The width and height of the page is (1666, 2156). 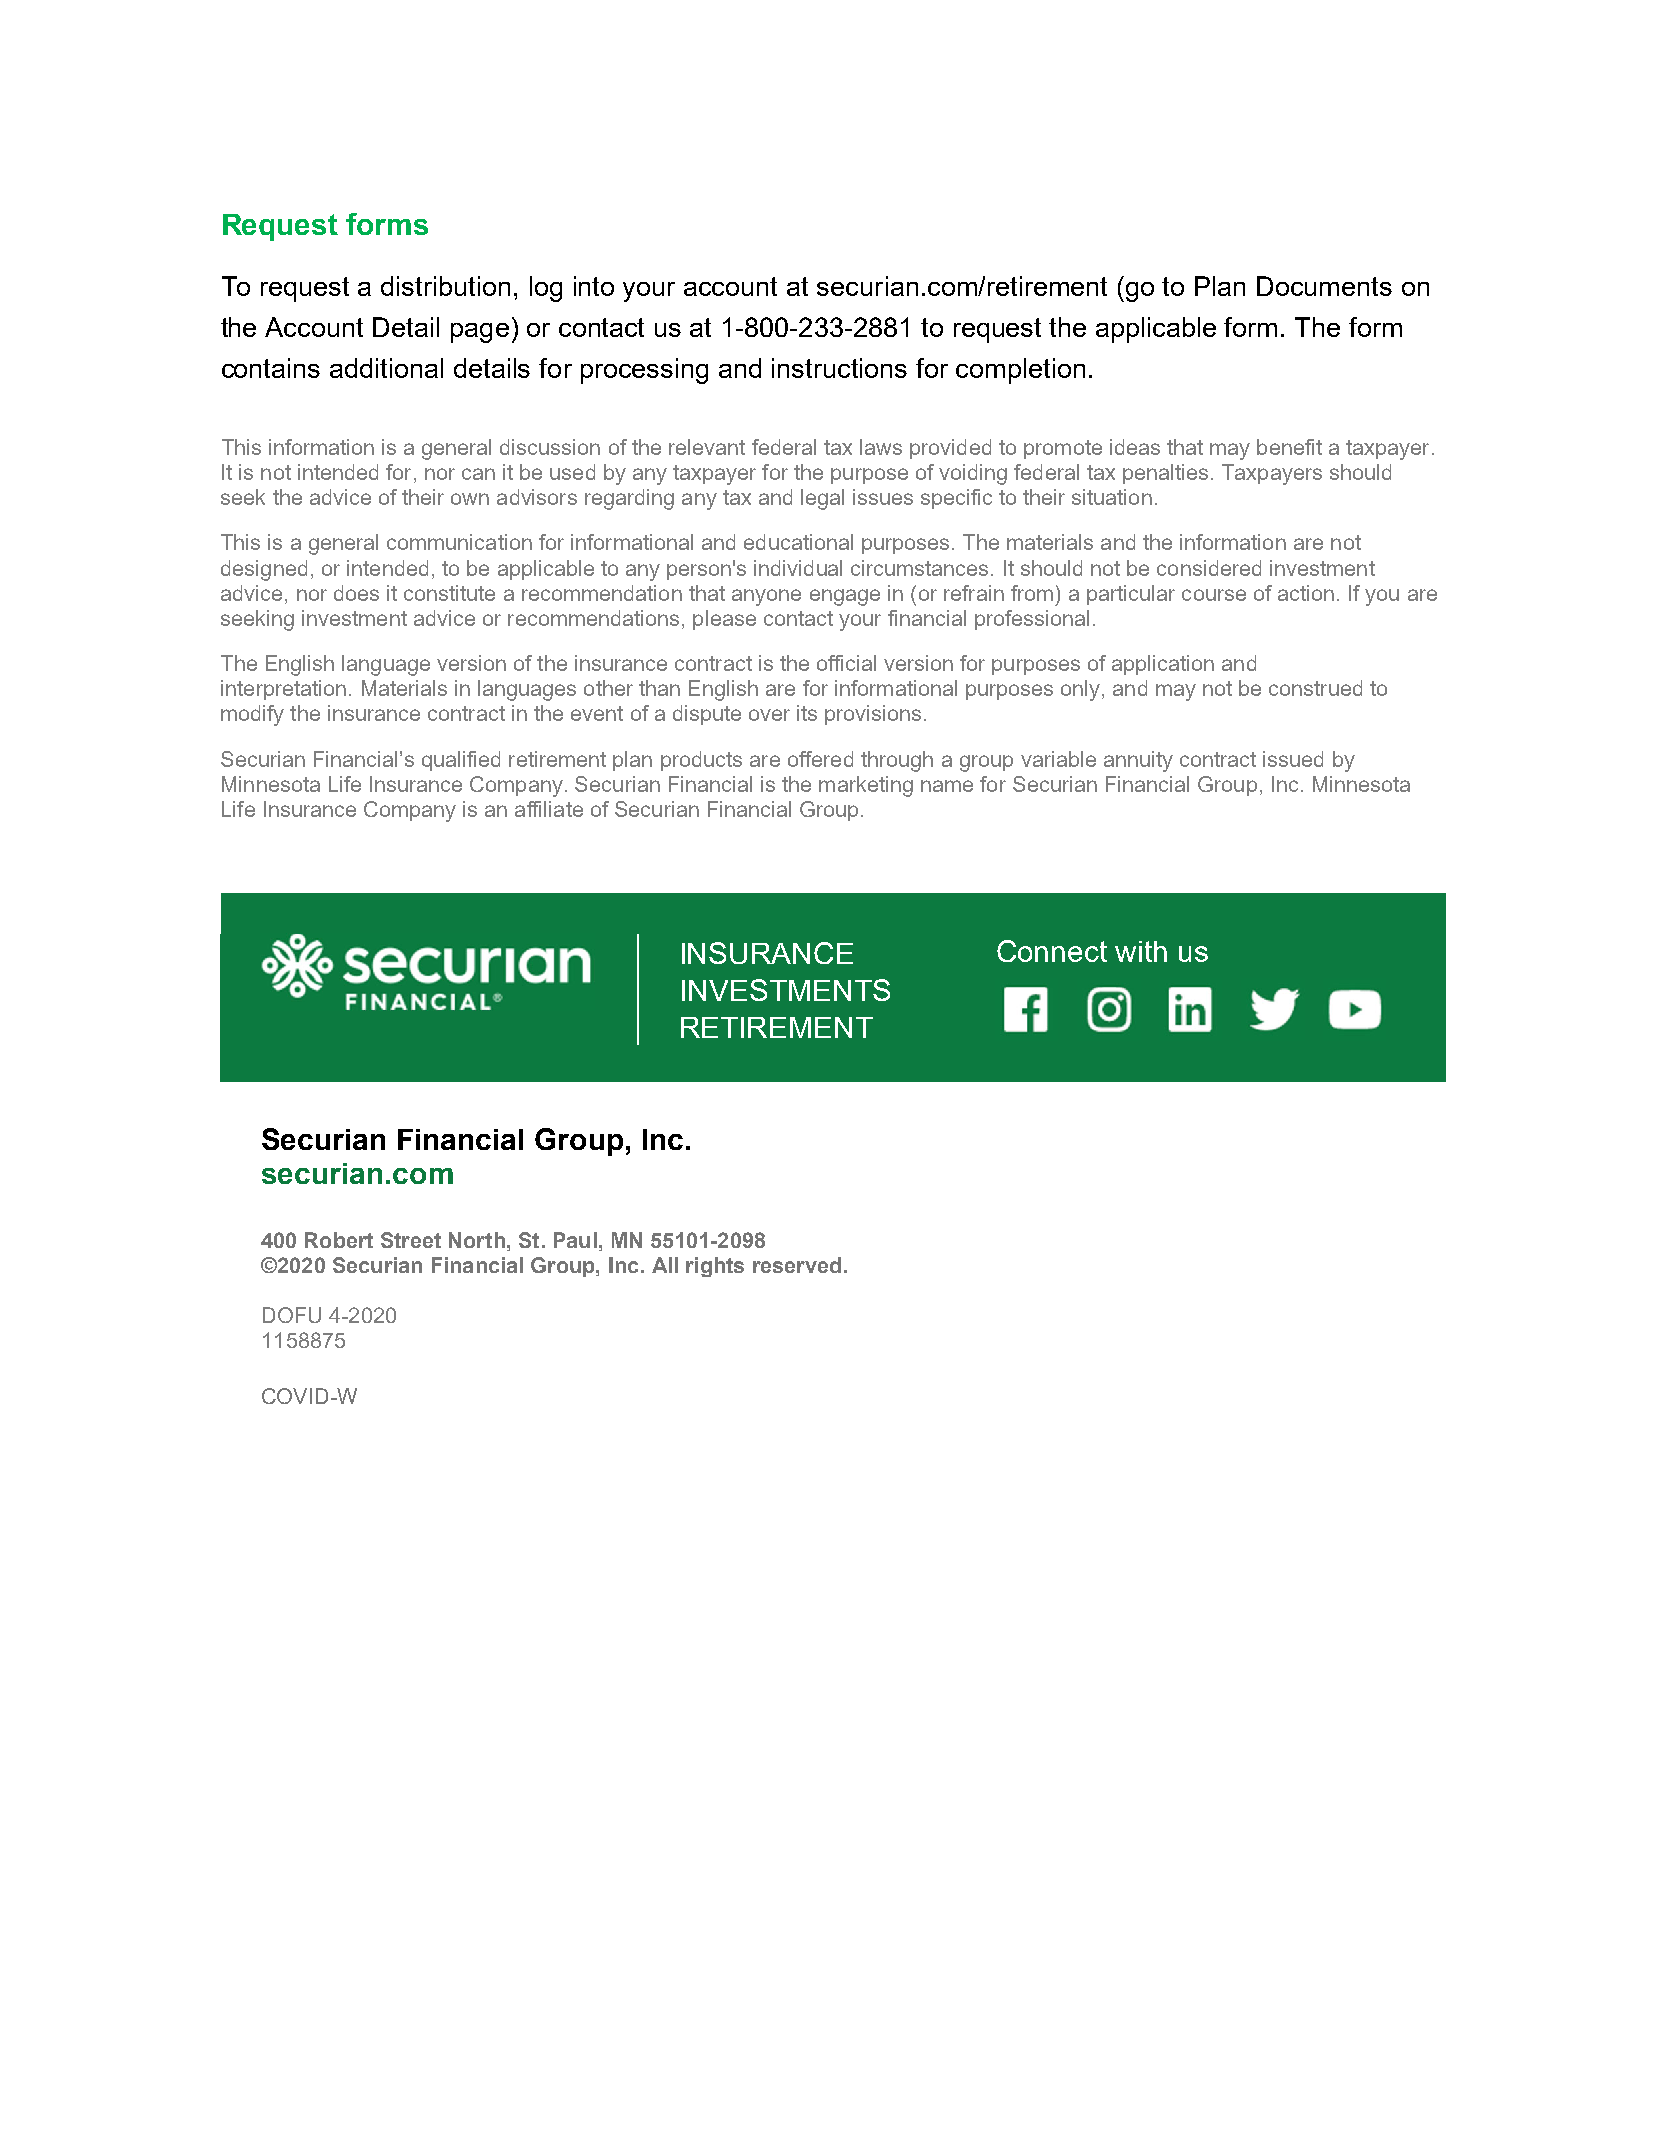 I want to click on offered, so click(x=820, y=759).
